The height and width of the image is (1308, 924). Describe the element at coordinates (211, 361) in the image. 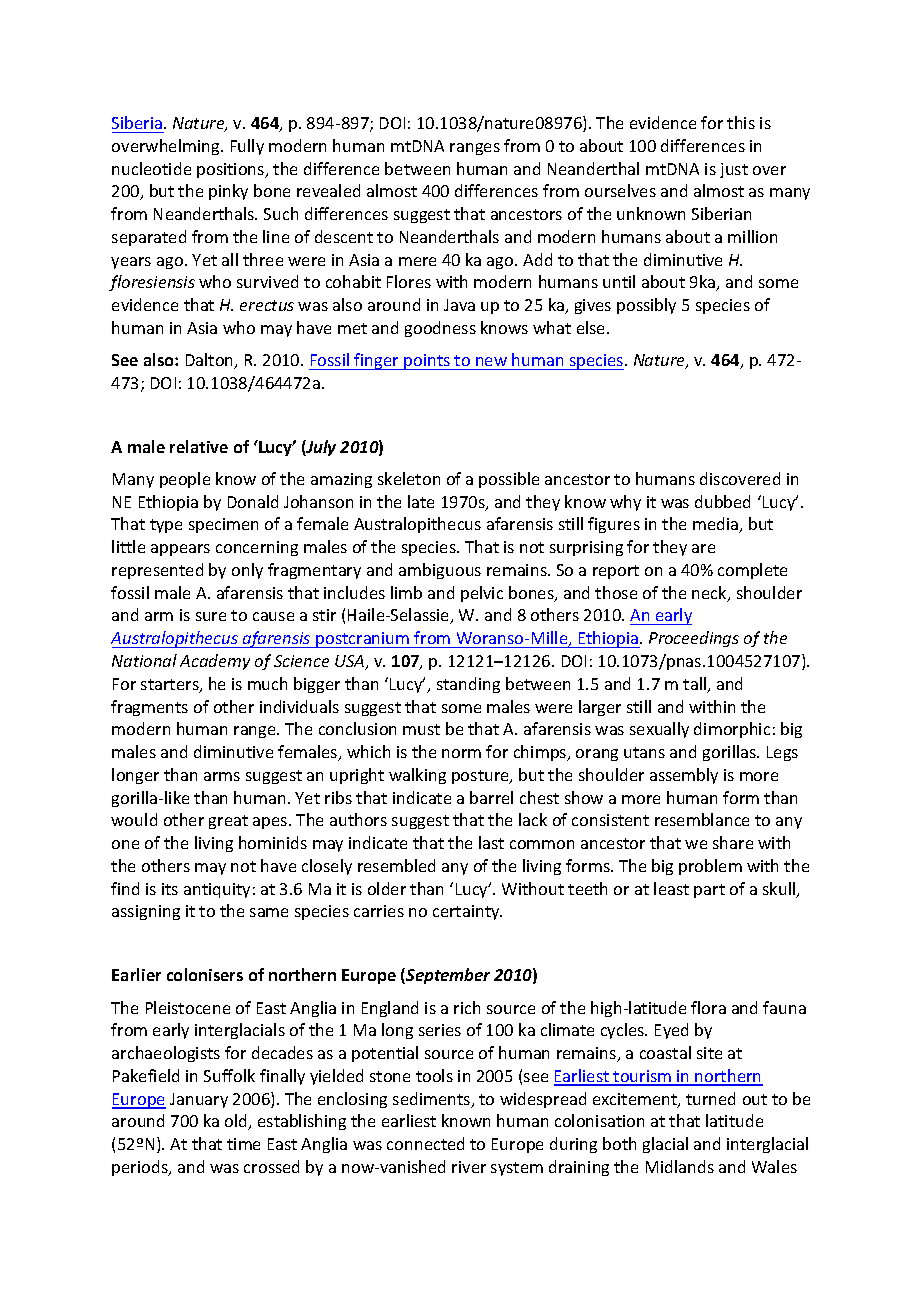

I see `Dalton` at that location.
